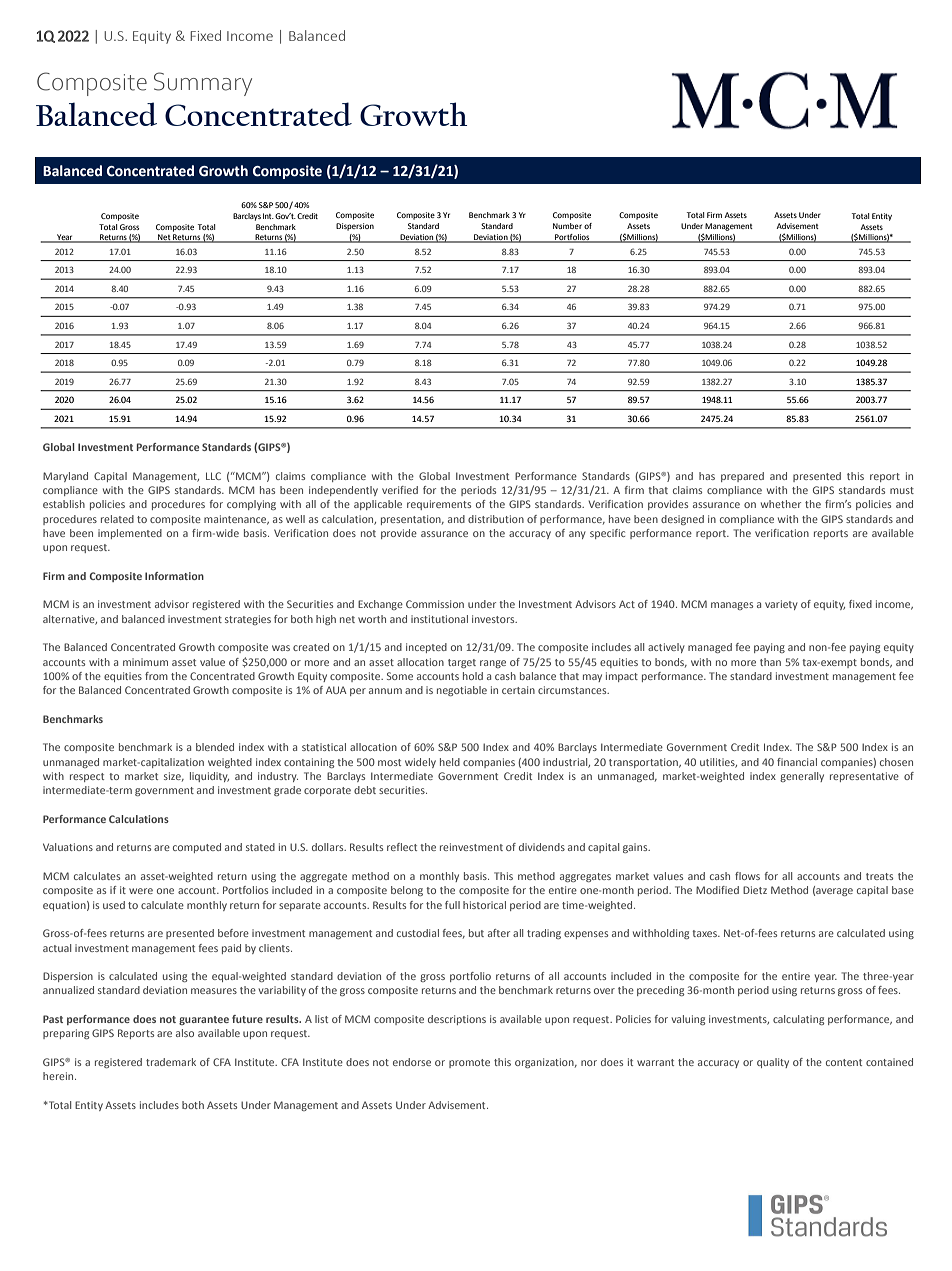 Image resolution: width=952 pixels, height=1271 pixels. Describe the element at coordinates (171, 1062) in the screenshot. I see `trademark` at that location.
